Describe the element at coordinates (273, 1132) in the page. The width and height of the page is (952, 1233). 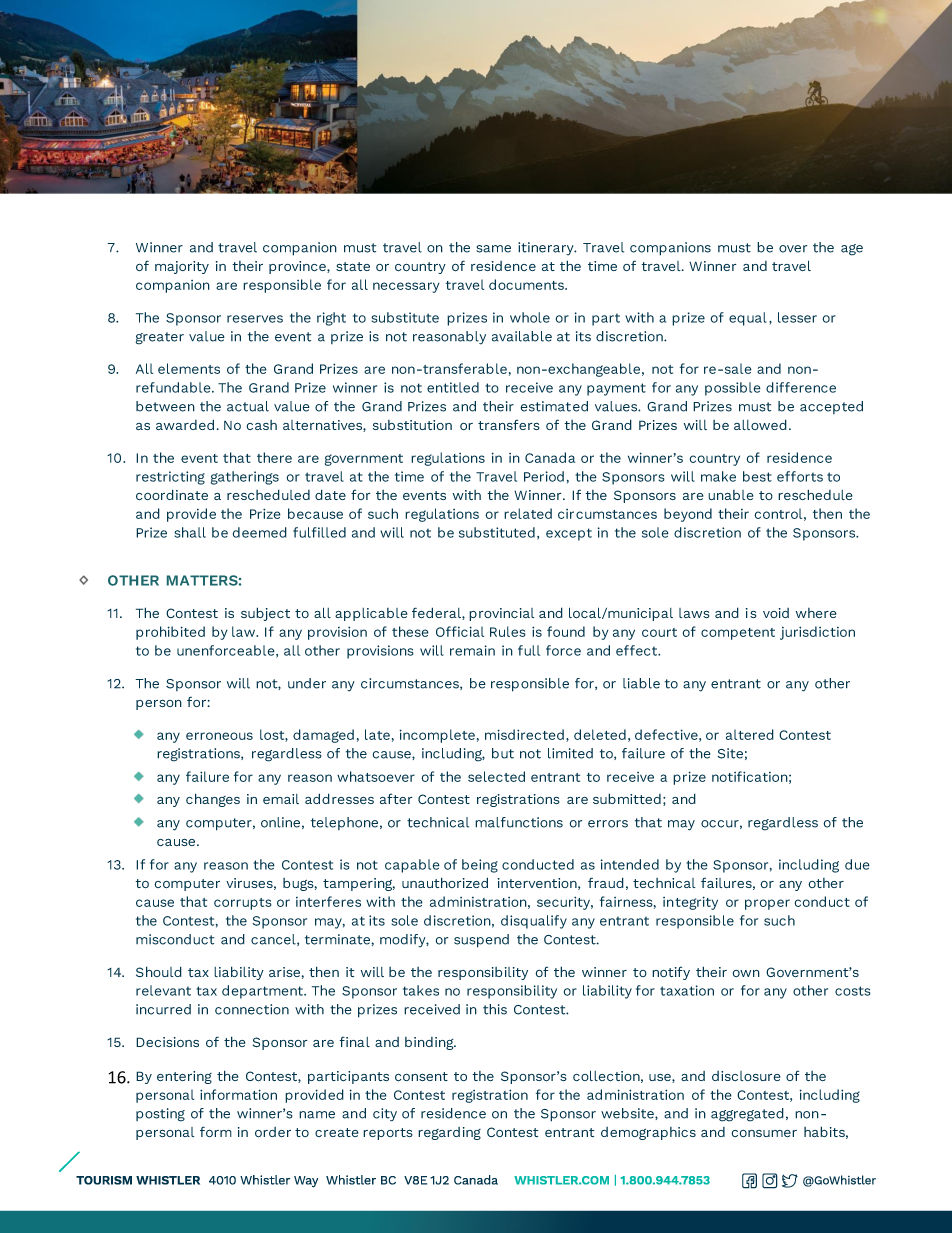
I see `order` at that location.
